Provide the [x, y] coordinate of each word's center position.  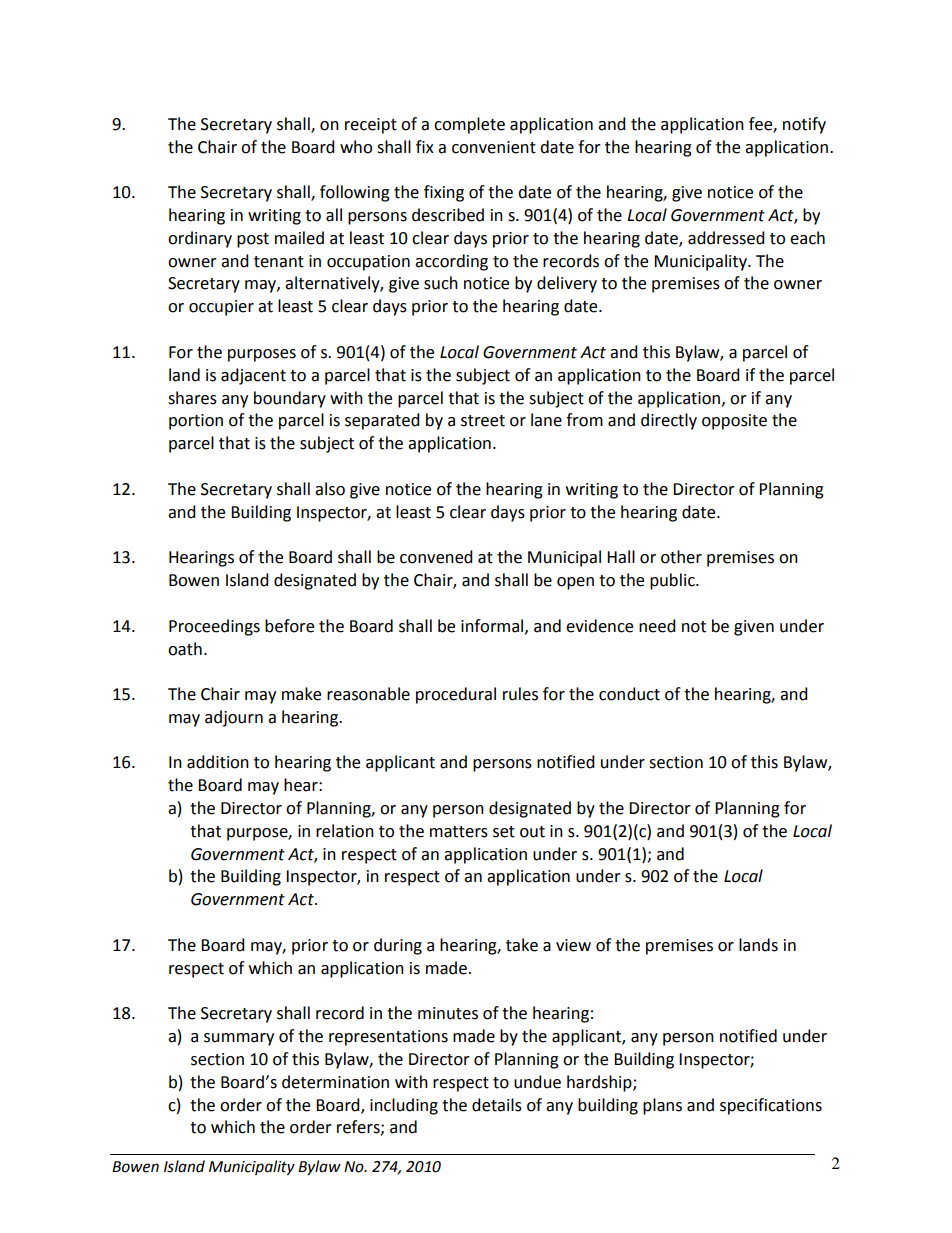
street [483, 421]
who [356, 147]
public [673, 581]
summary [239, 1039]
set [504, 832]
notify [804, 125]
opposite [734, 422]
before [289, 626]
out [532, 832]
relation [345, 831]
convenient [494, 147]
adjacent [253, 376]
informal [493, 626]
